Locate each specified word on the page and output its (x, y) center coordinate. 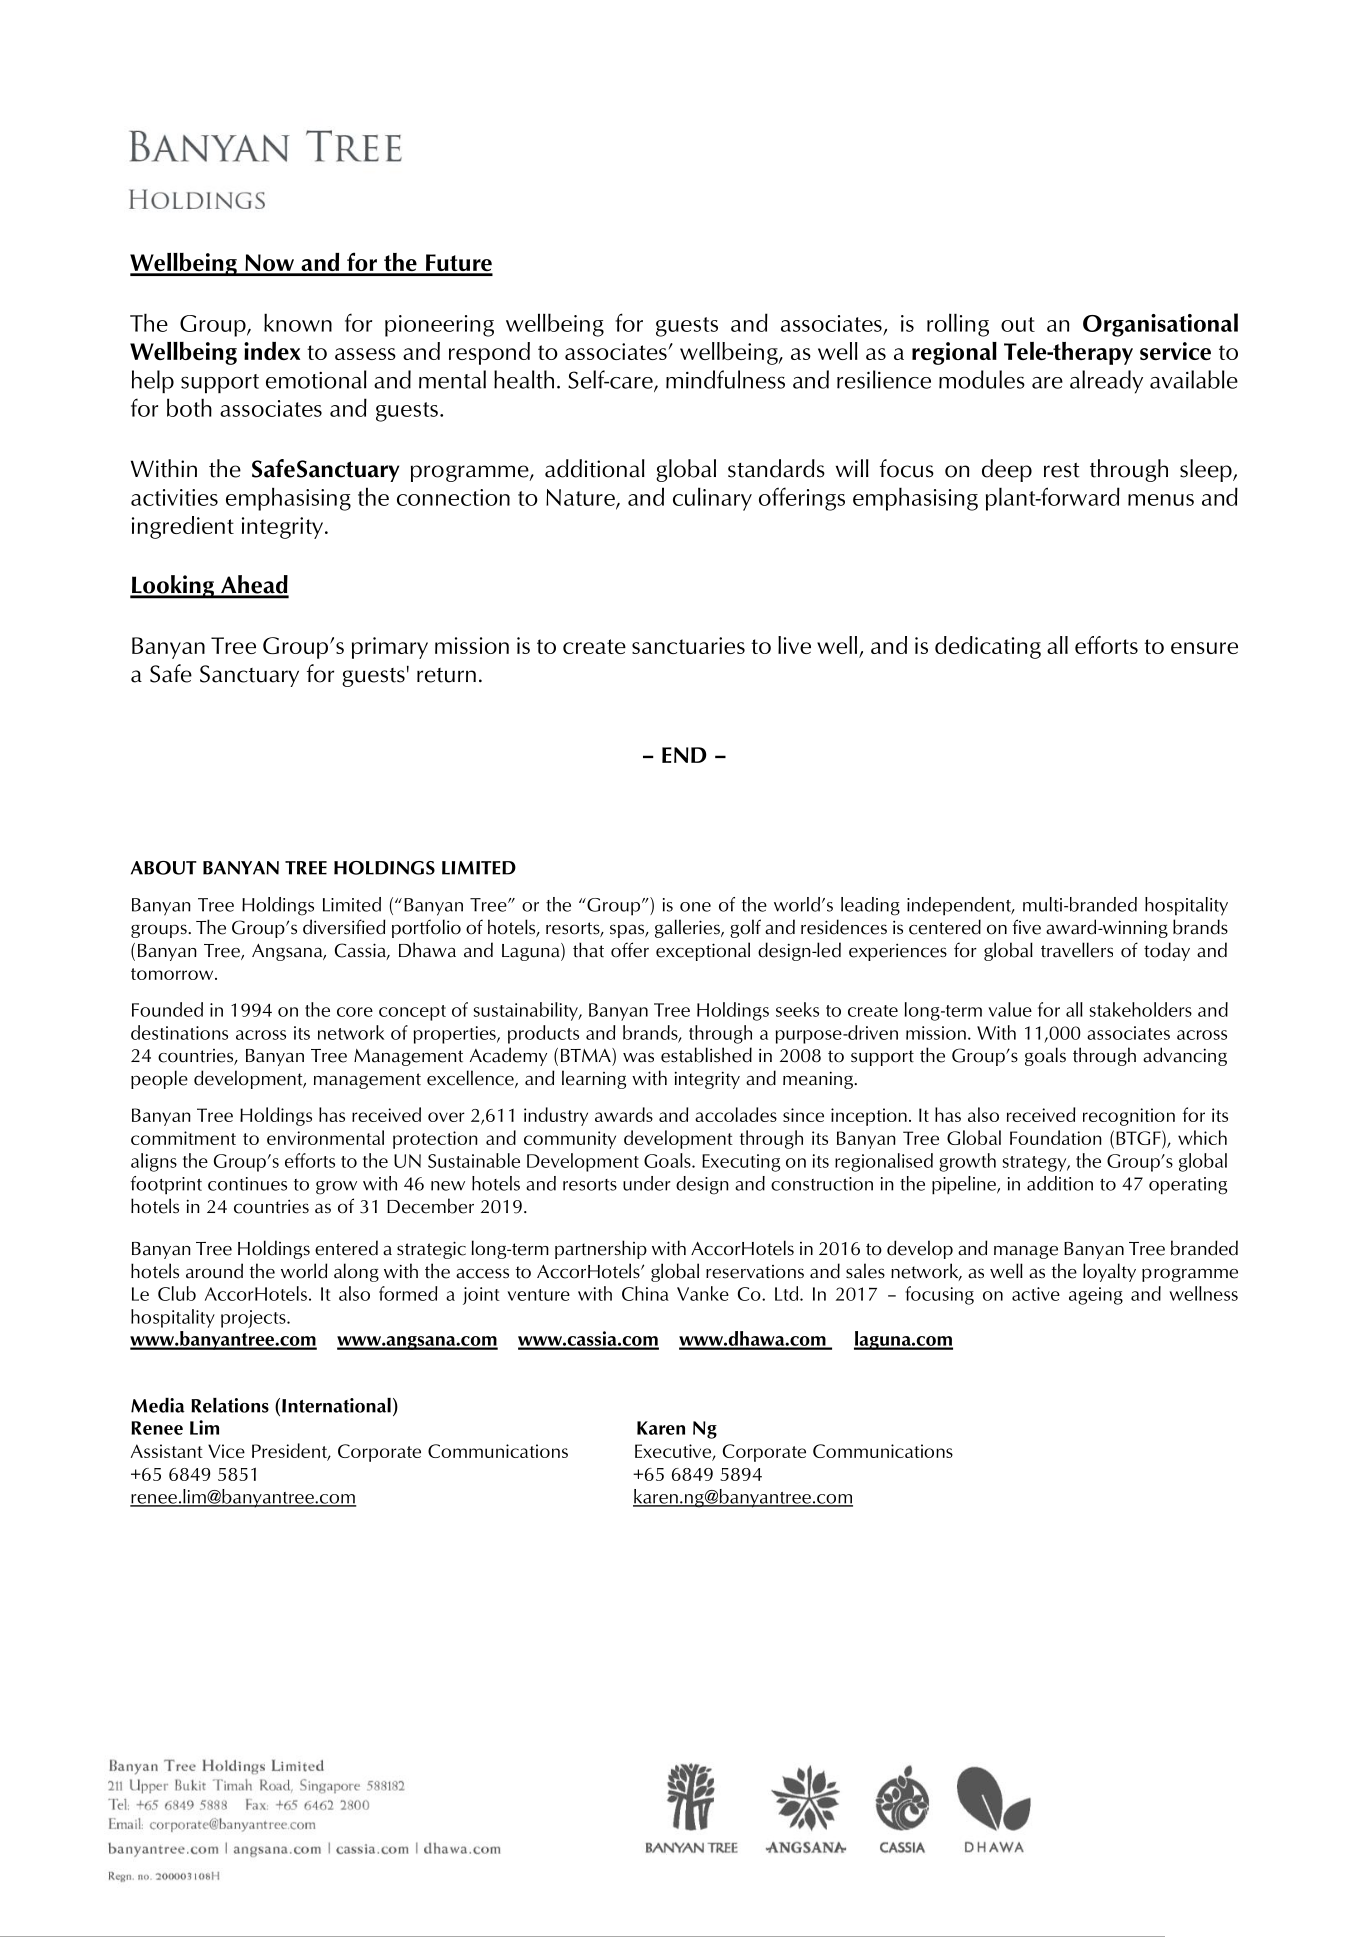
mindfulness (725, 379)
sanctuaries (688, 645)
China (645, 1293)
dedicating (988, 647)
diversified (344, 927)
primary (390, 648)
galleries (688, 928)
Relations (230, 1405)
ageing (1096, 1296)
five (1026, 927)
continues (247, 1184)
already (1106, 382)
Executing (741, 1163)
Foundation (1056, 1137)
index (272, 351)
